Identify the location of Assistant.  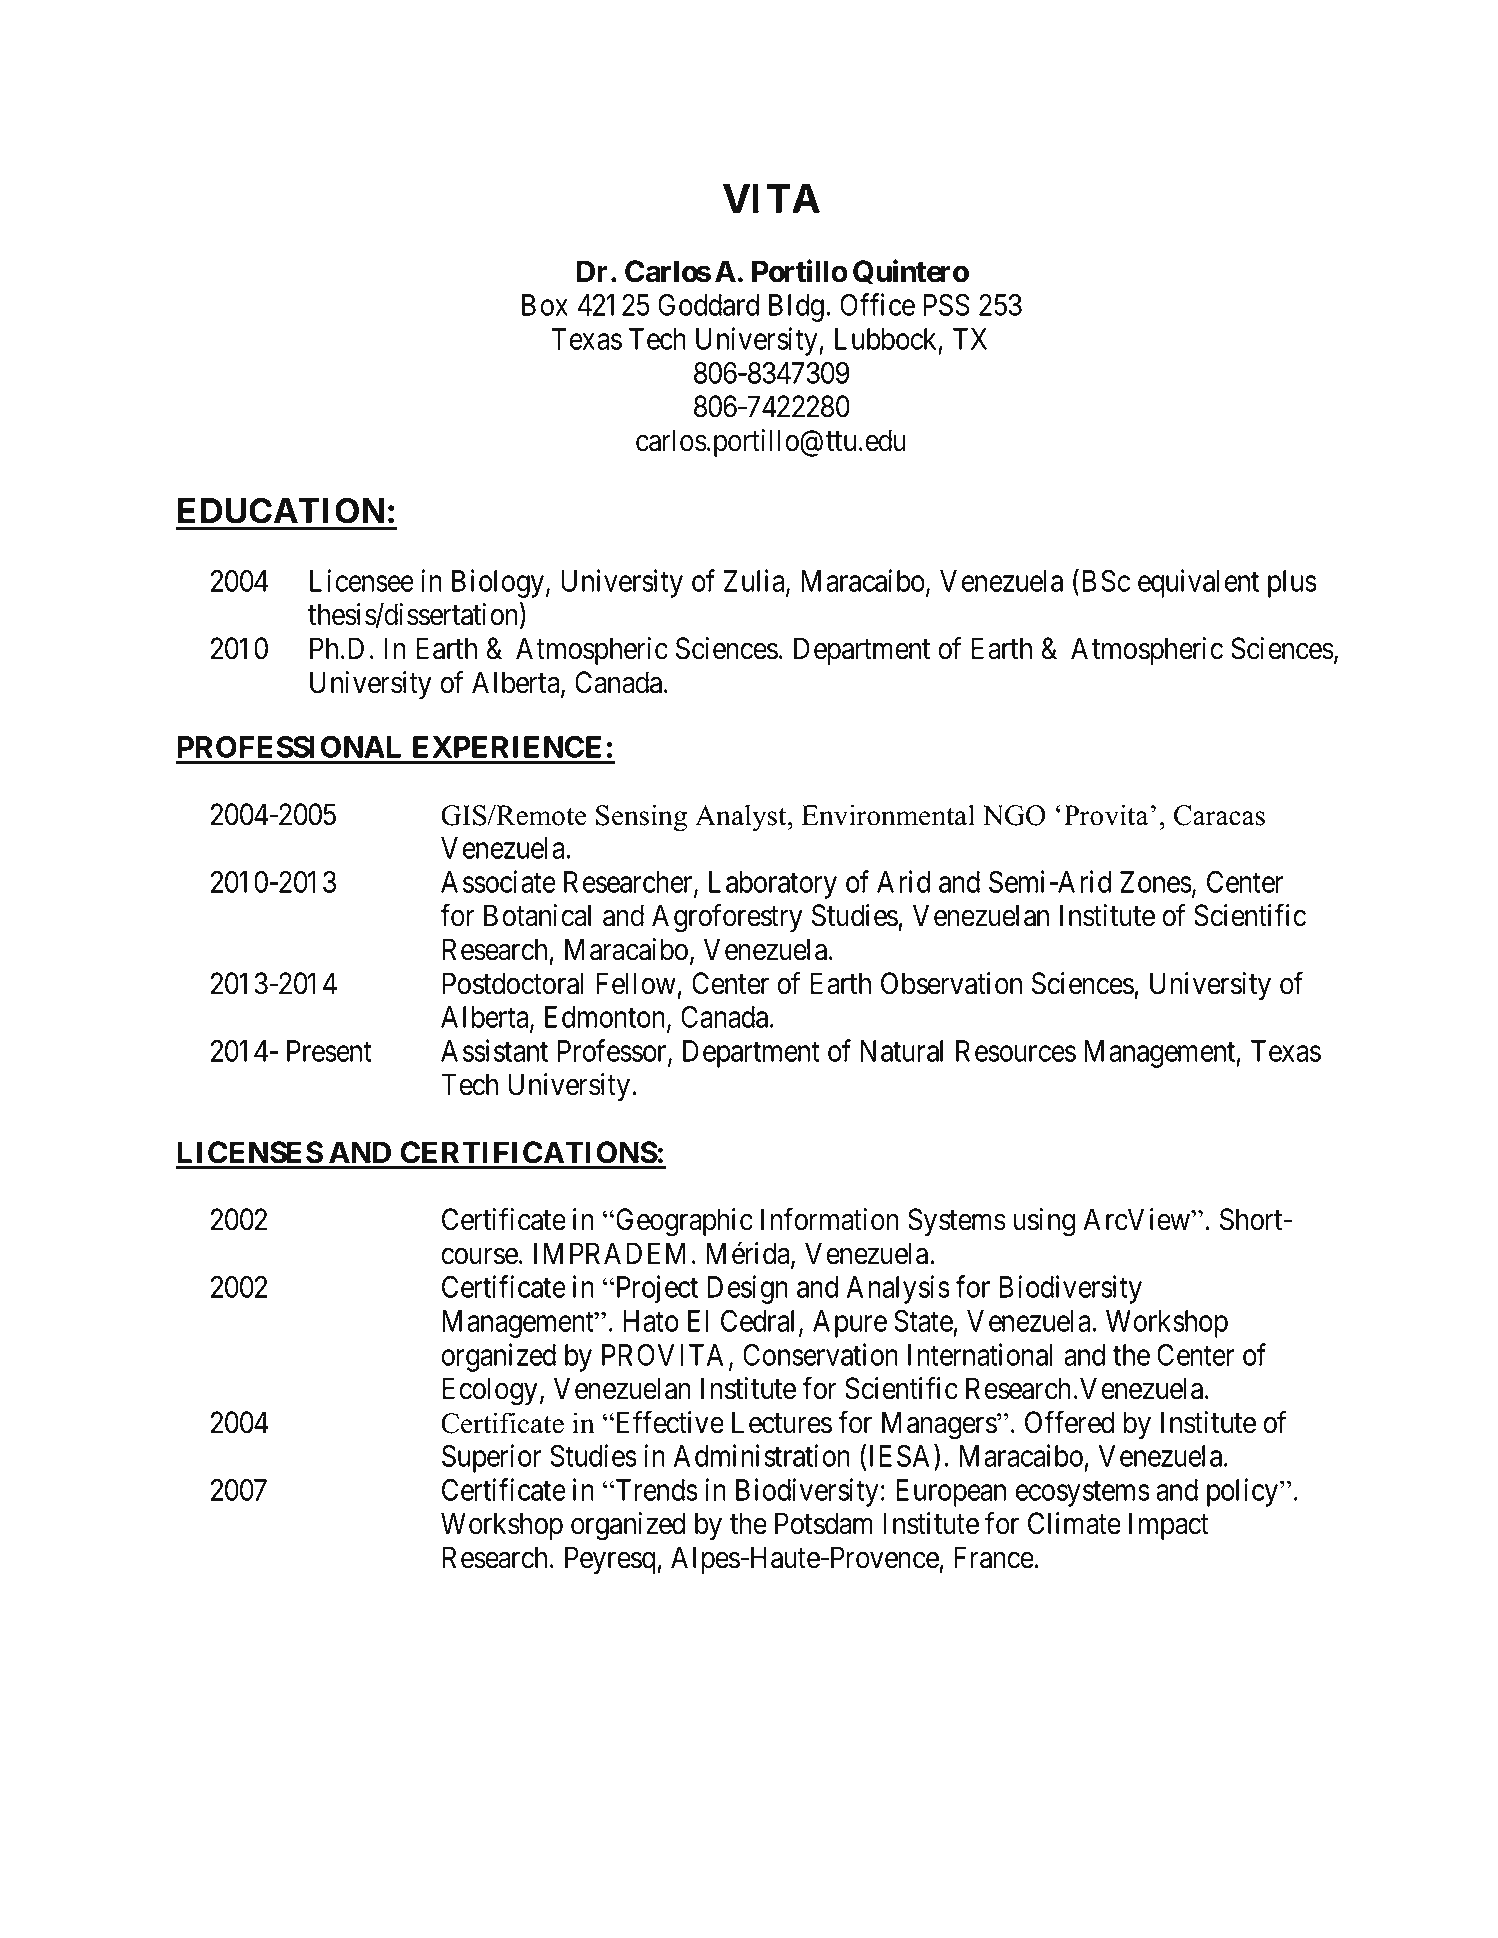
(494, 1050).
